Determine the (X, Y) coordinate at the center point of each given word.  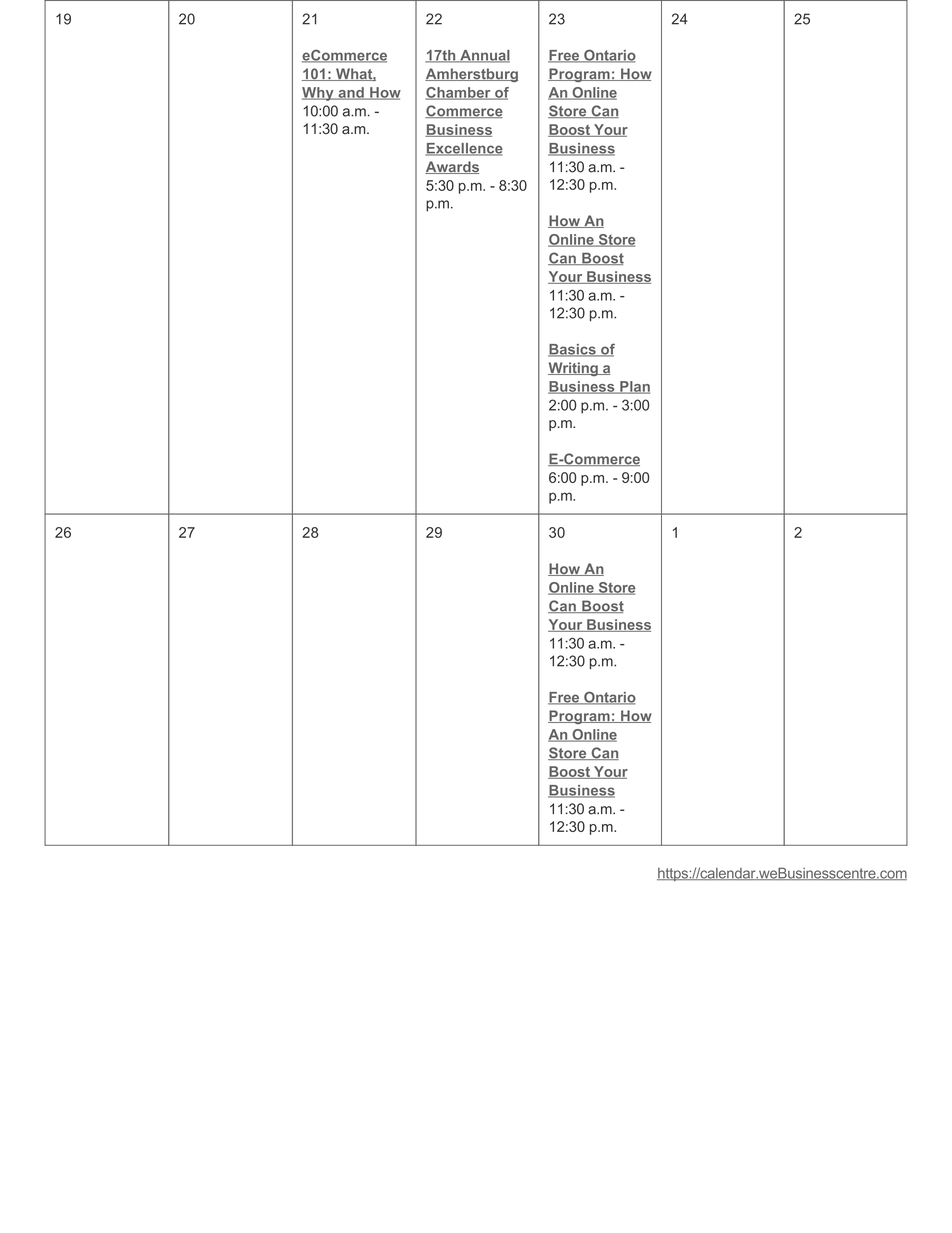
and (351, 93)
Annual (484, 56)
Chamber (459, 93)
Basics (573, 350)
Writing (574, 369)
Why (319, 94)
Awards (452, 167)
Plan (634, 387)
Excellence (464, 149)
